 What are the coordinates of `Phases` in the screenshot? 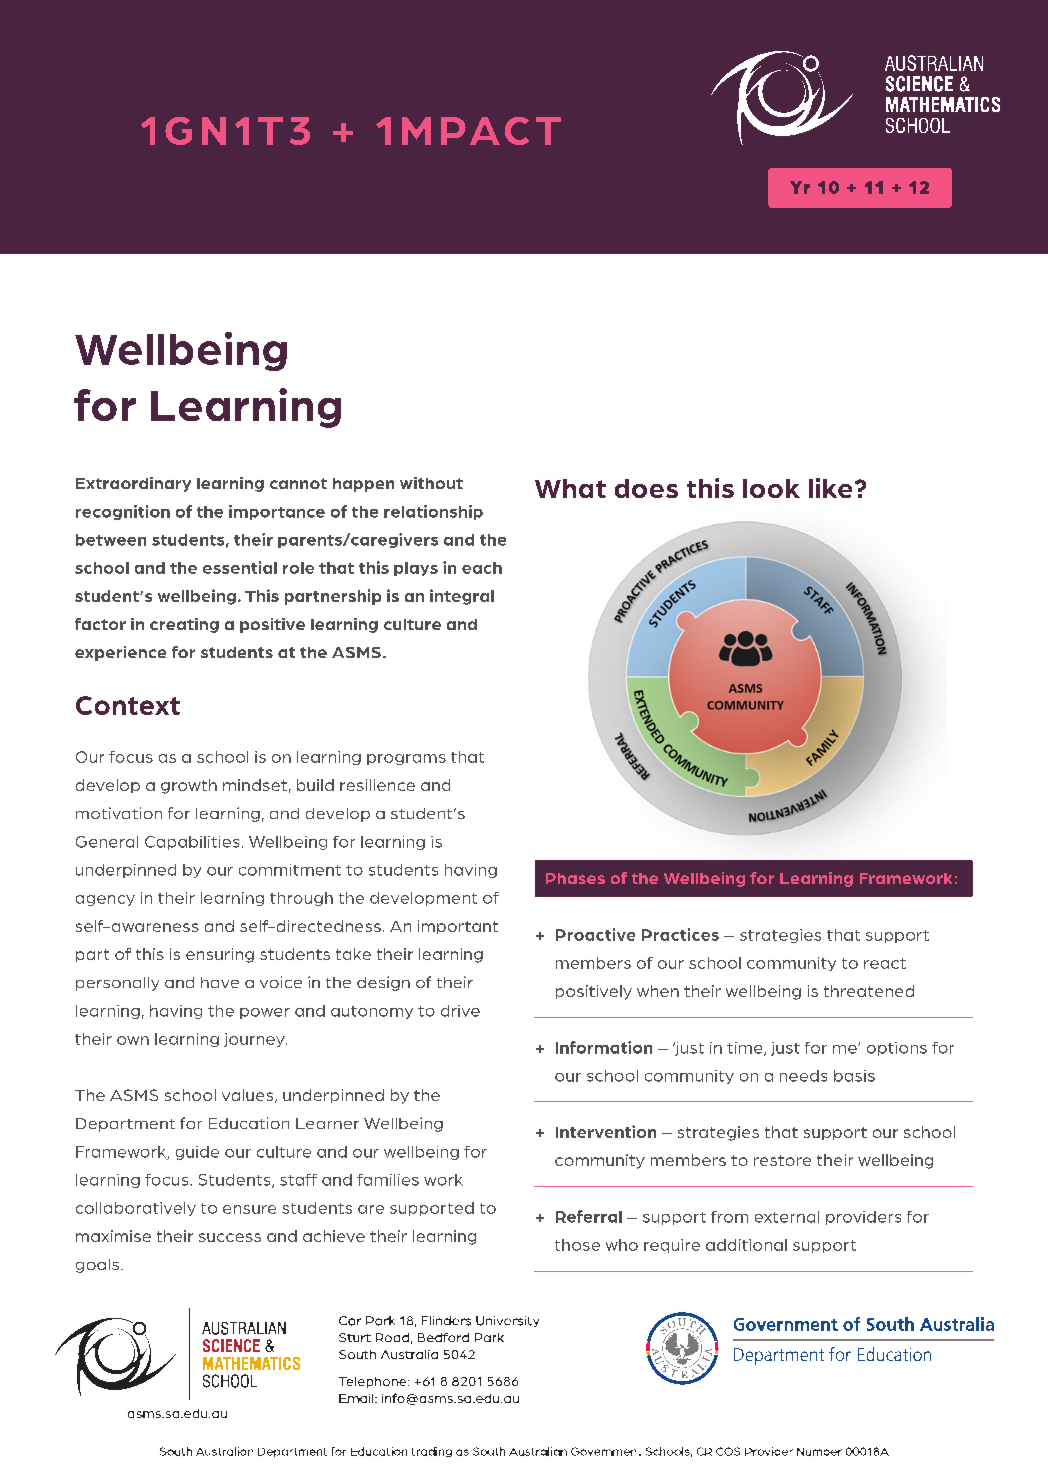 It's located at (575, 878).
